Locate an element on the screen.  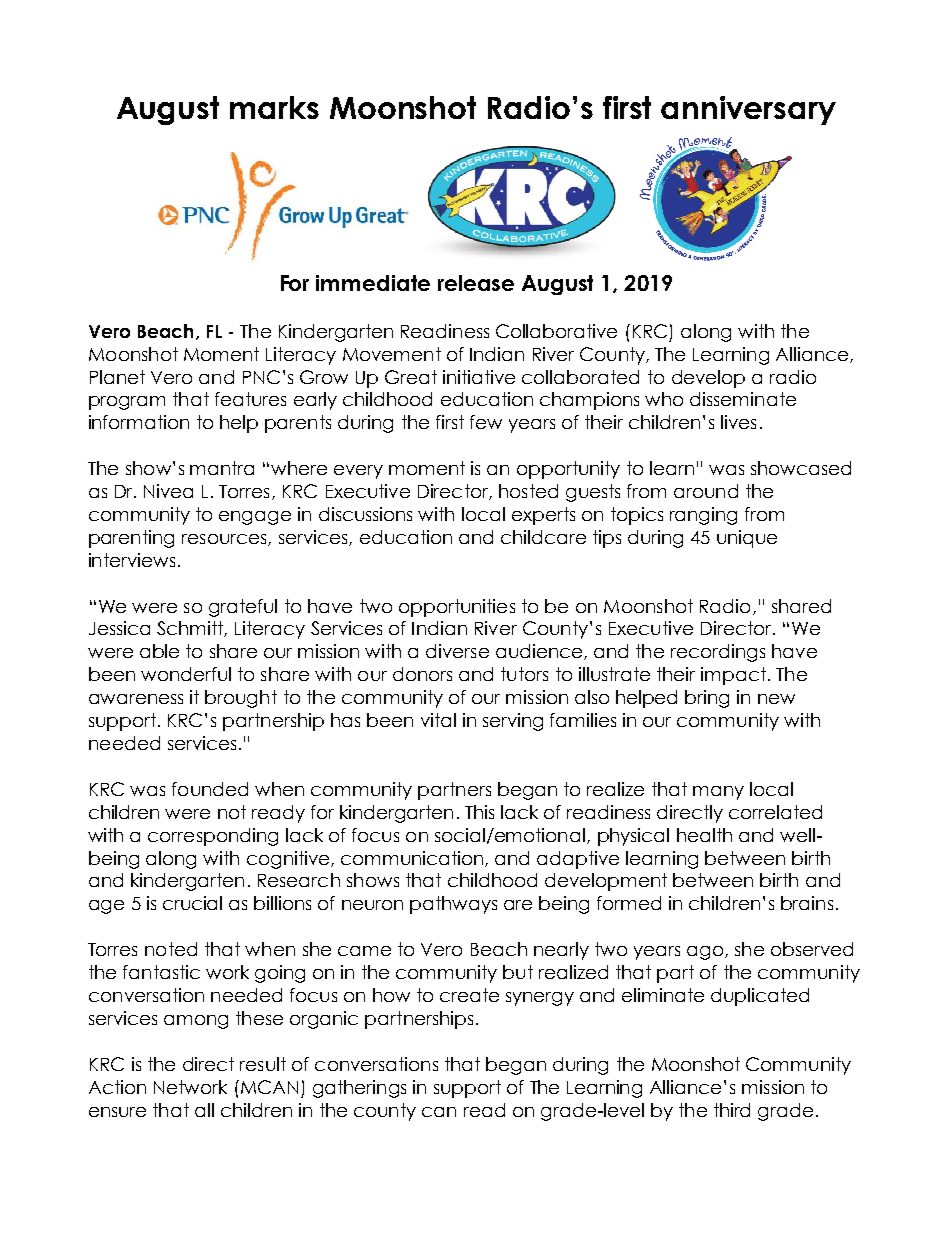
initiative is located at coordinates (479, 377).
